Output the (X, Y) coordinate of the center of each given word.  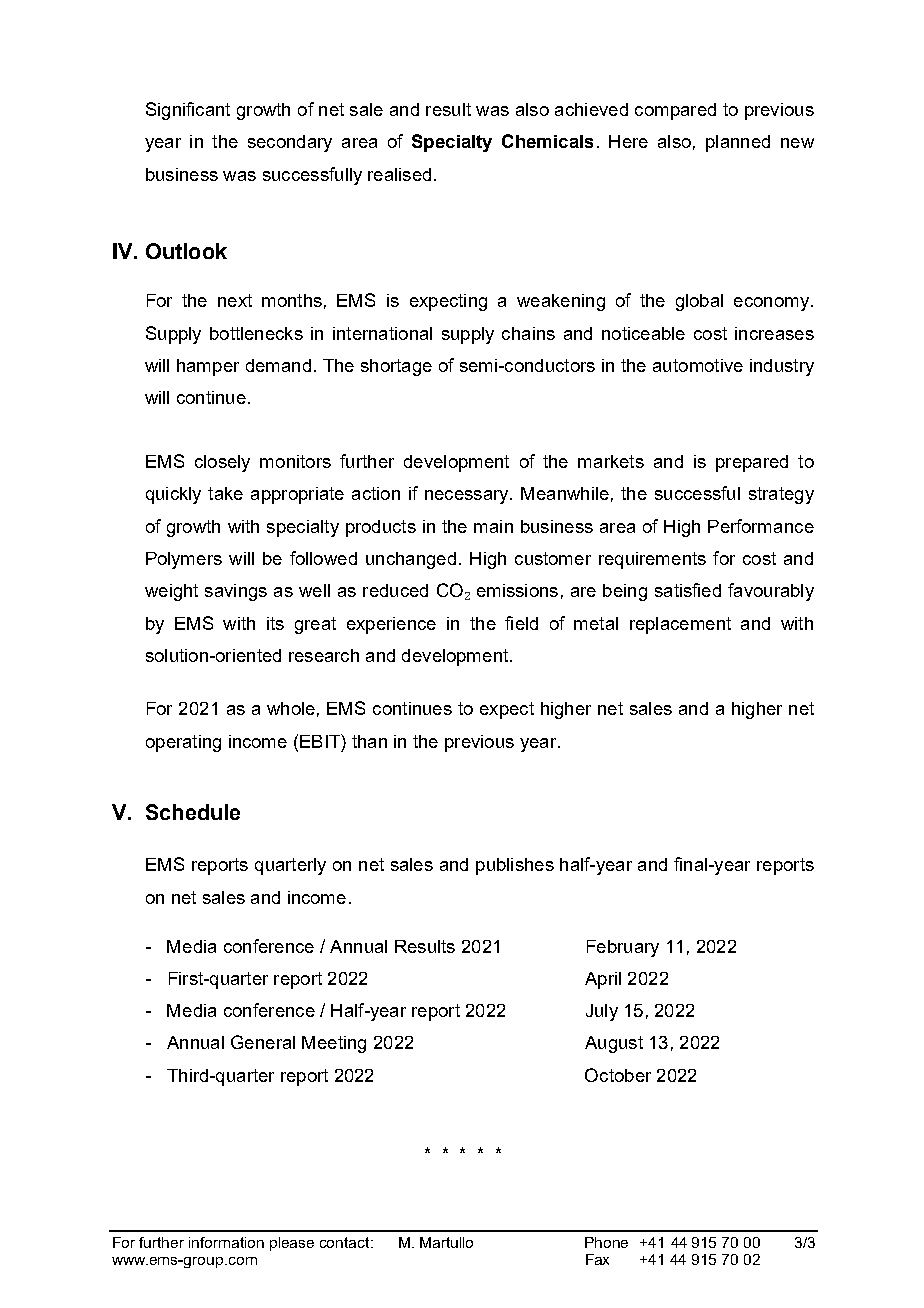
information (226, 1242)
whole (291, 708)
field (521, 623)
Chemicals (547, 141)
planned (738, 143)
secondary (290, 143)
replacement (680, 625)
